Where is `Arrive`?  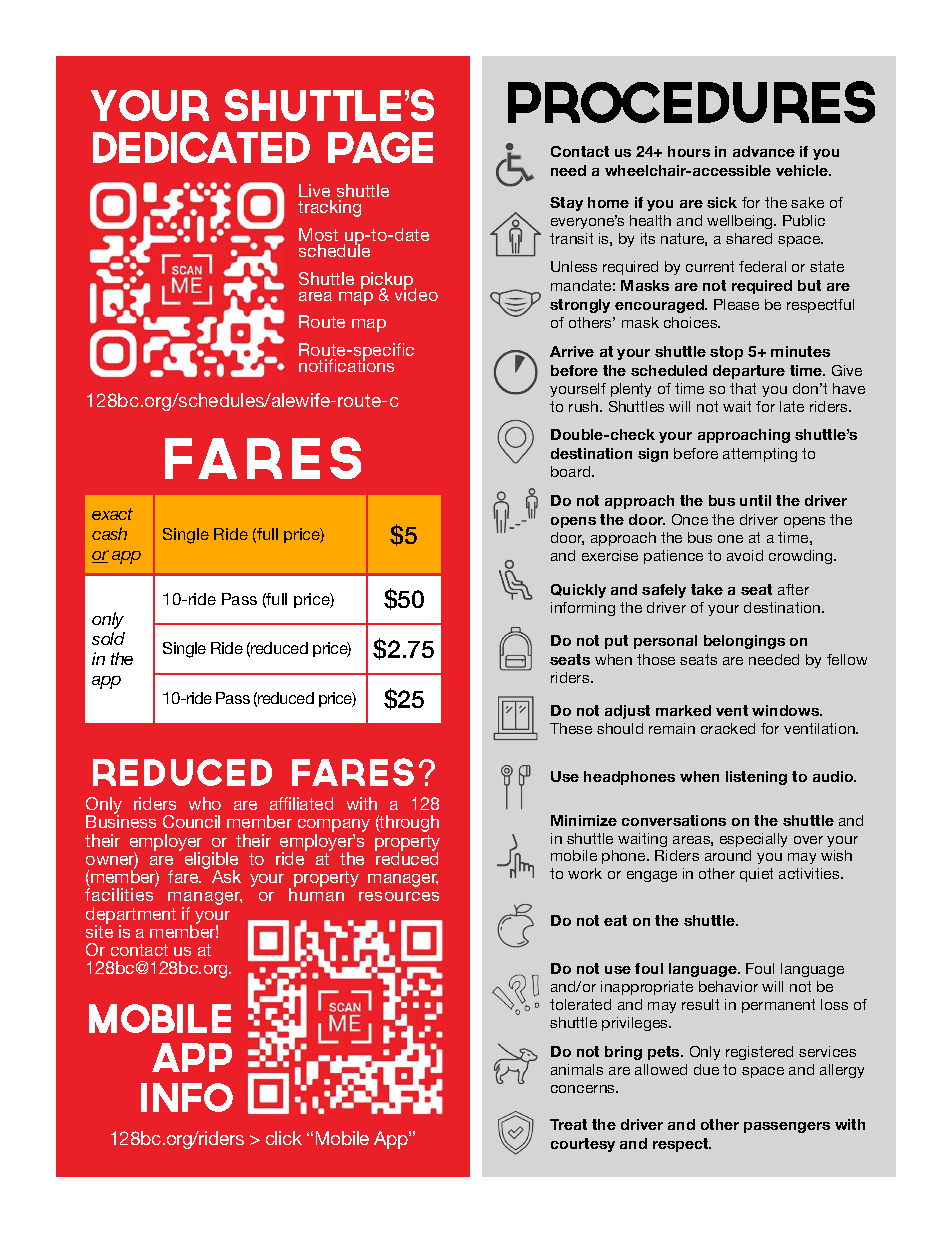
Arrive is located at coordinates (572, 351).
